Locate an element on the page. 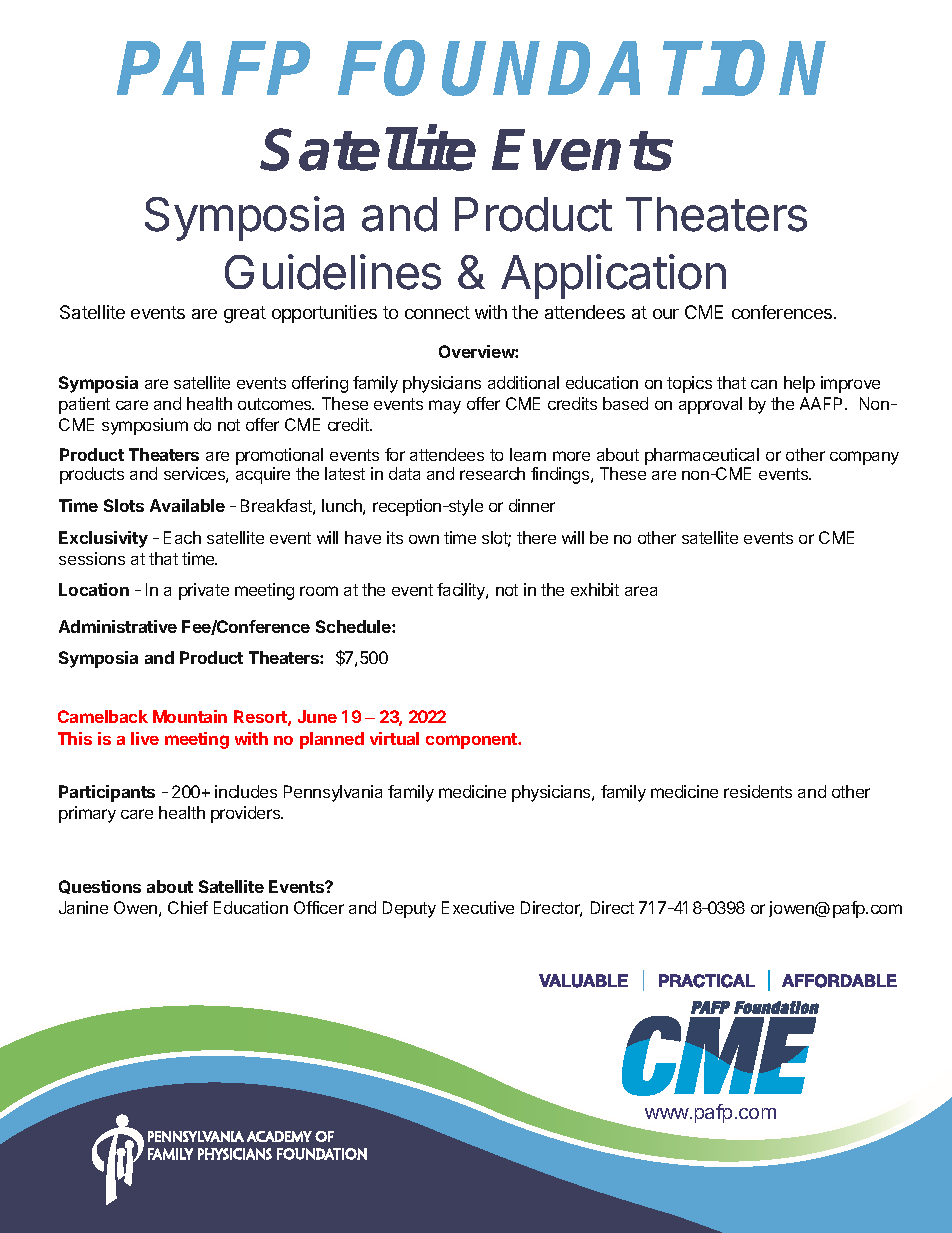 Image resolution: width=952 pixels, height=1233 pixels. Mountain is located at coordinates (190, 716).
